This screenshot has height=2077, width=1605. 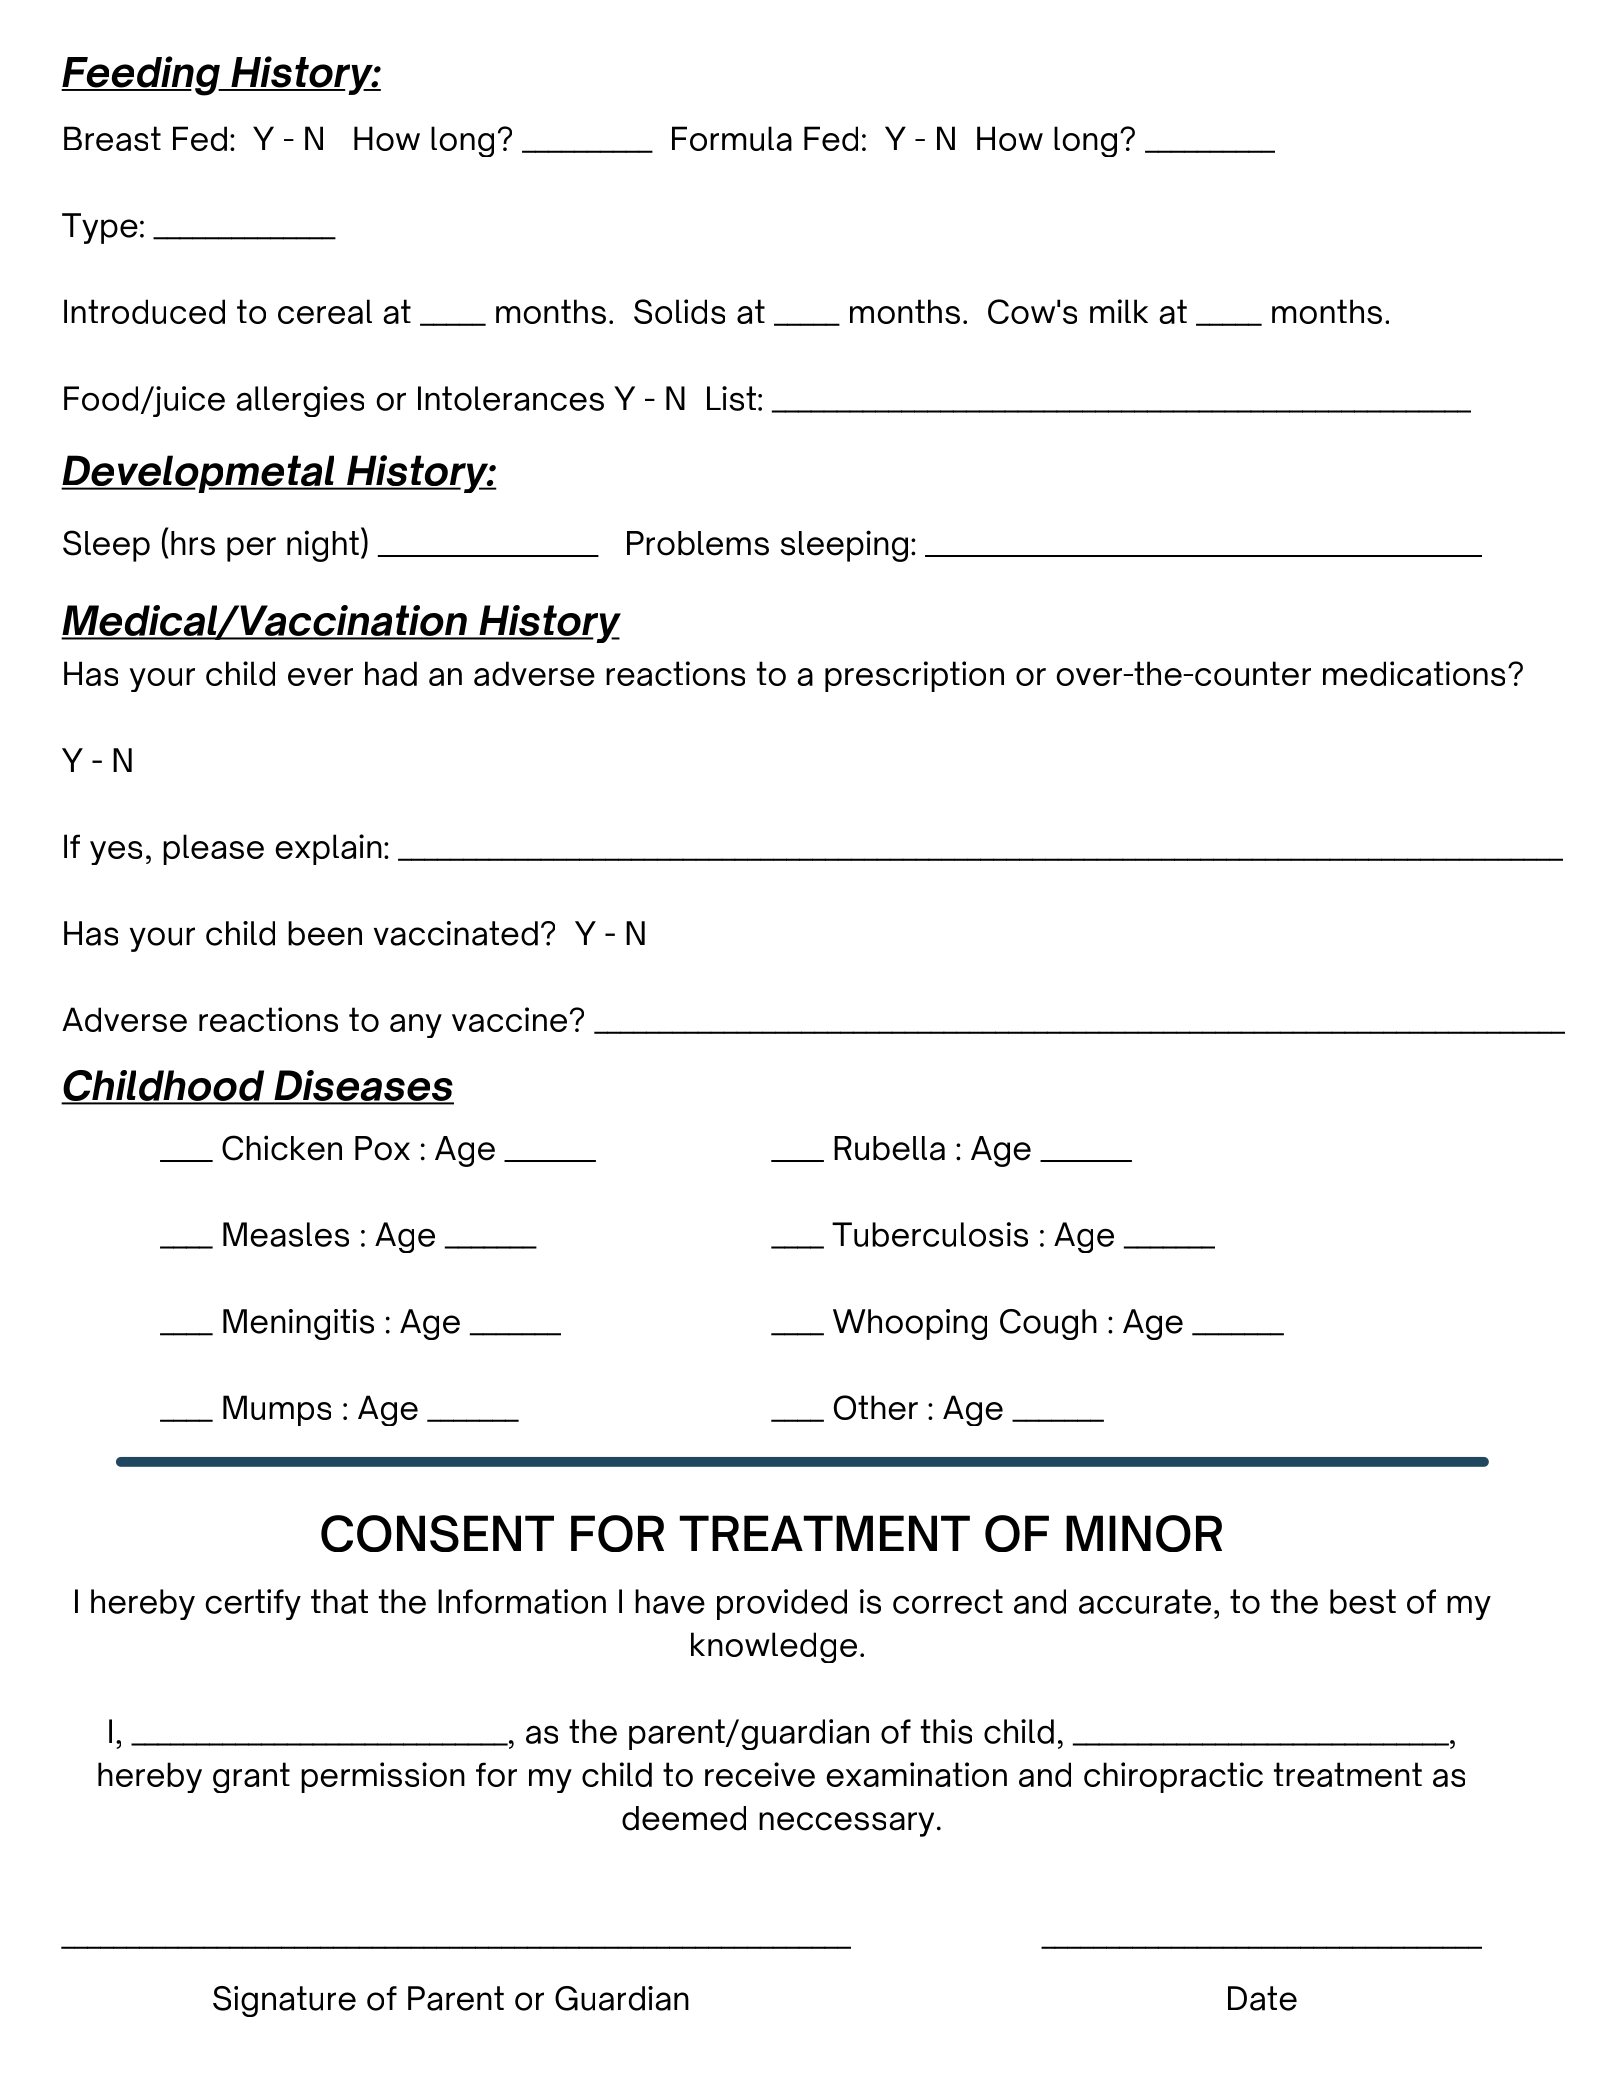 I want to click on Date, so click(x=1262, y=1998).
